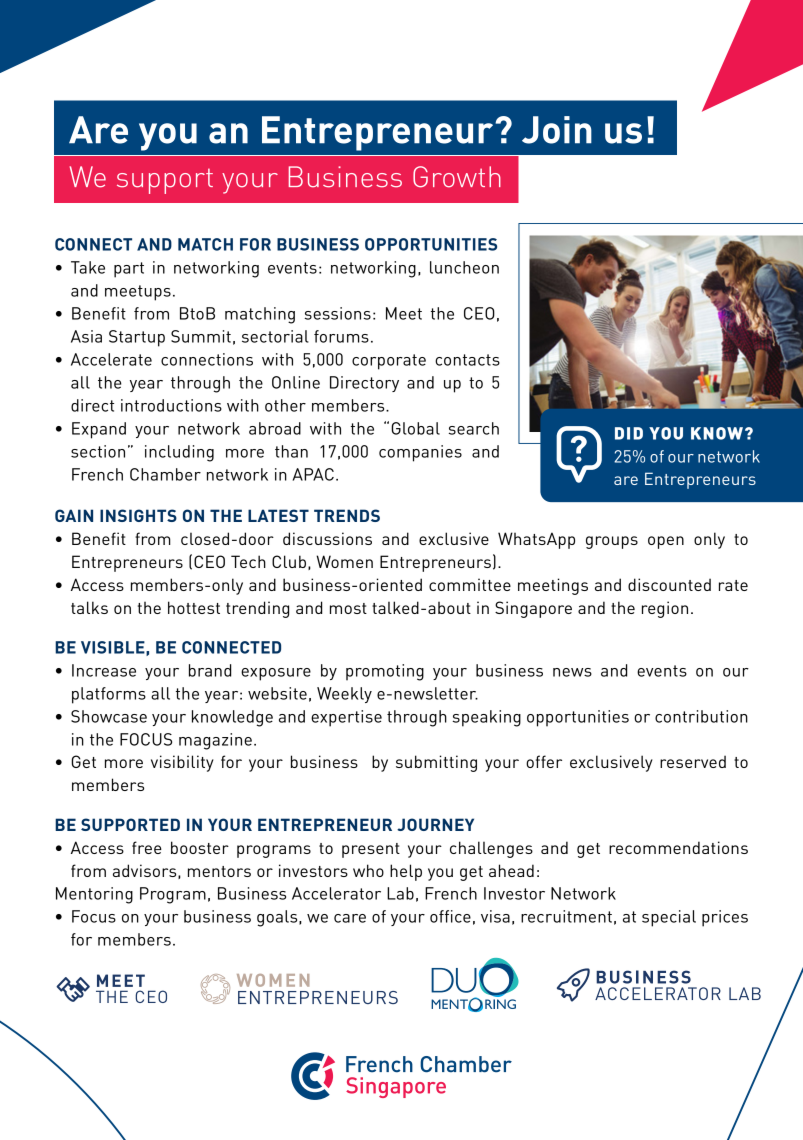 Image resolution: width=803 pixels, height=1140 pixels. What do you see at coordinates (666, 542) in the document?
I see `open` at bounding box center [666, 542].
